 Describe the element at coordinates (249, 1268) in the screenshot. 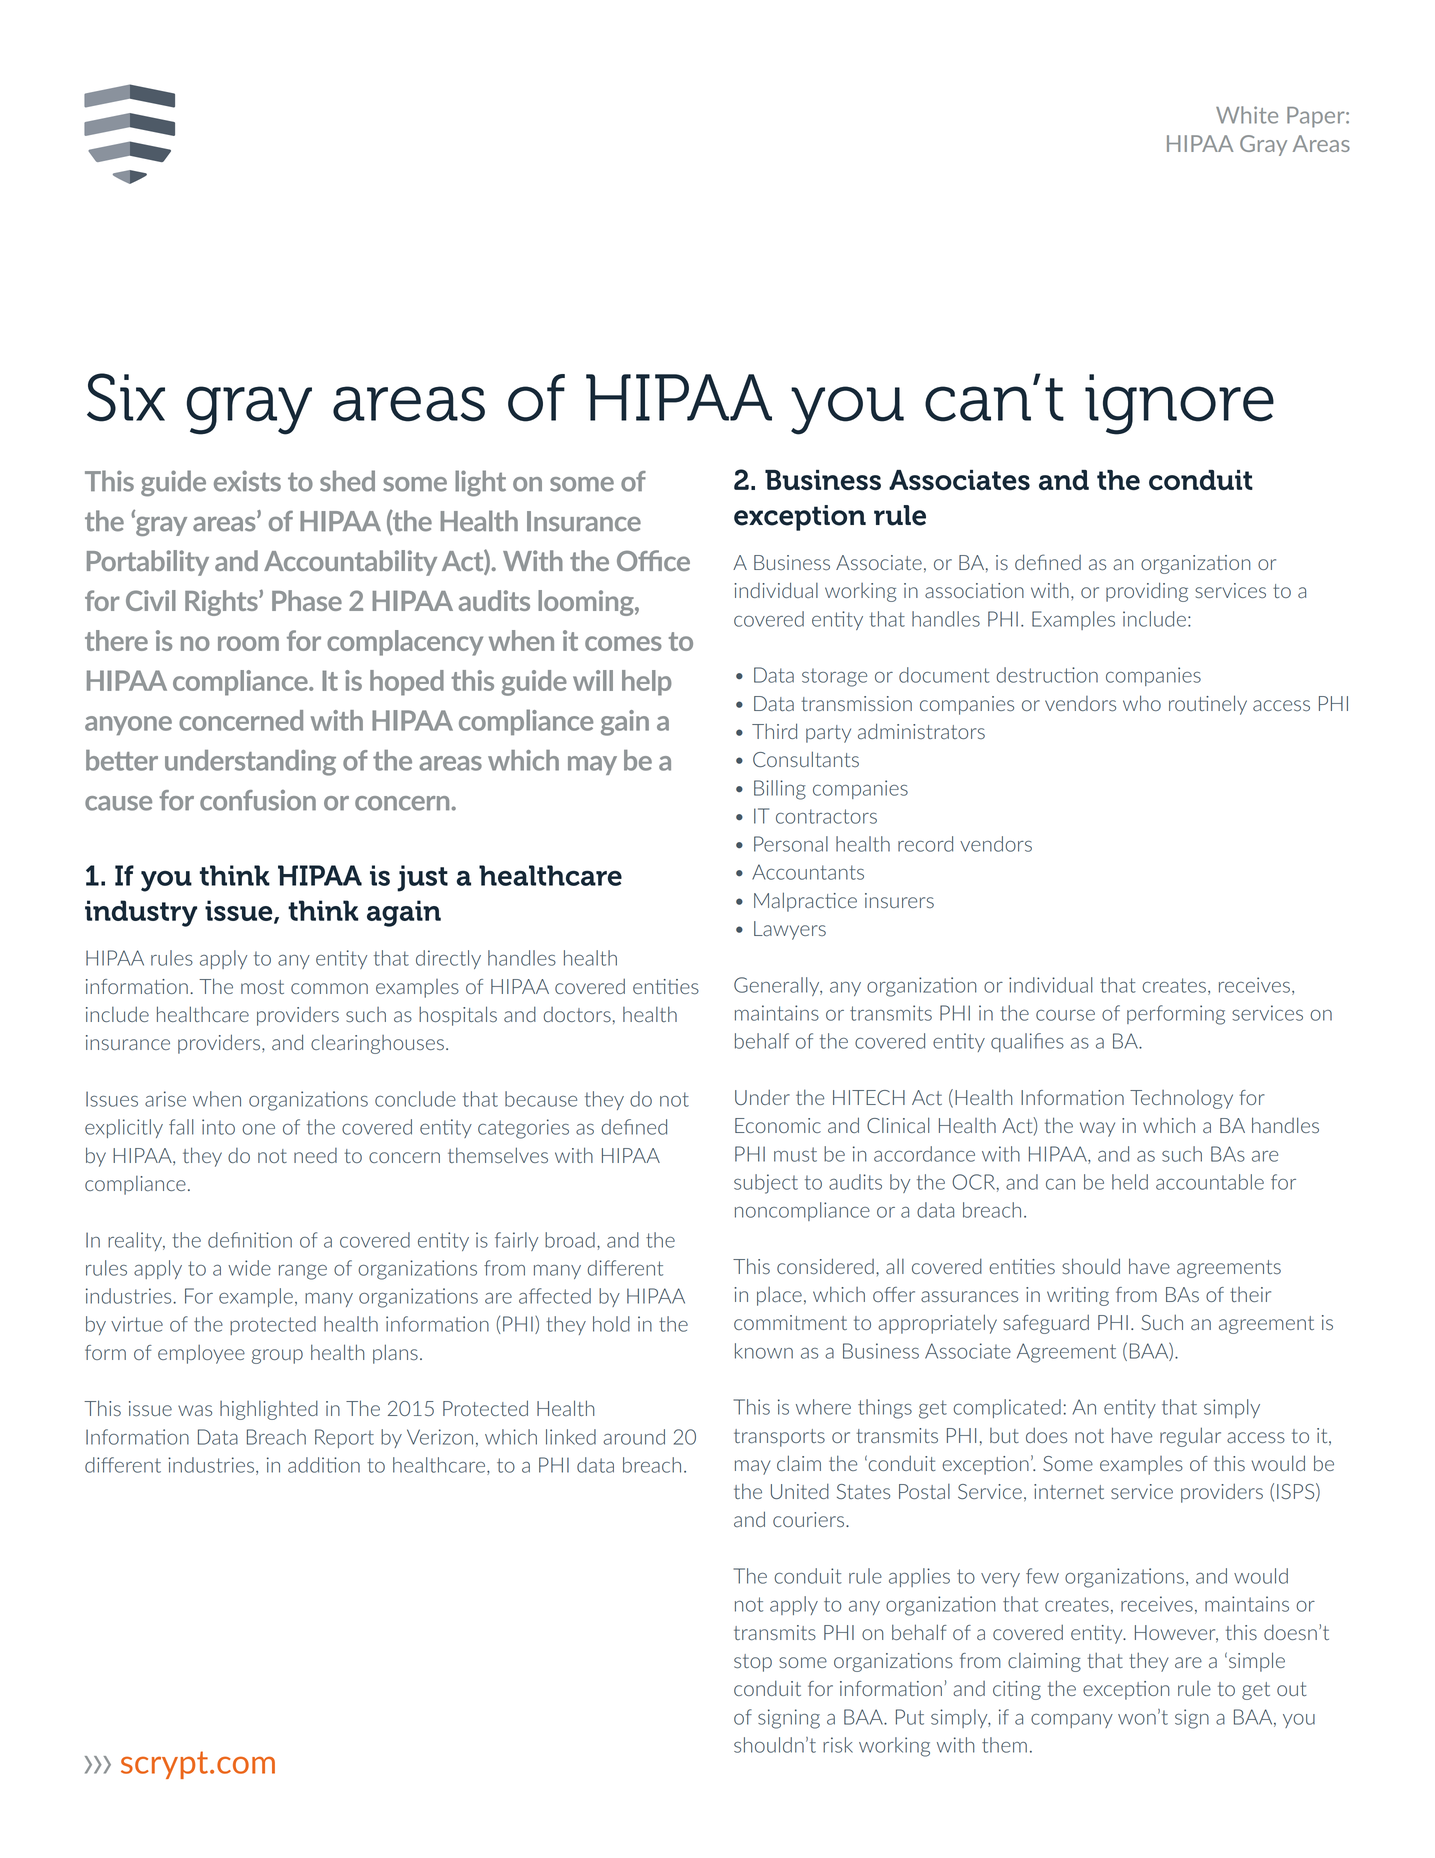

I see `wide` at that location.
